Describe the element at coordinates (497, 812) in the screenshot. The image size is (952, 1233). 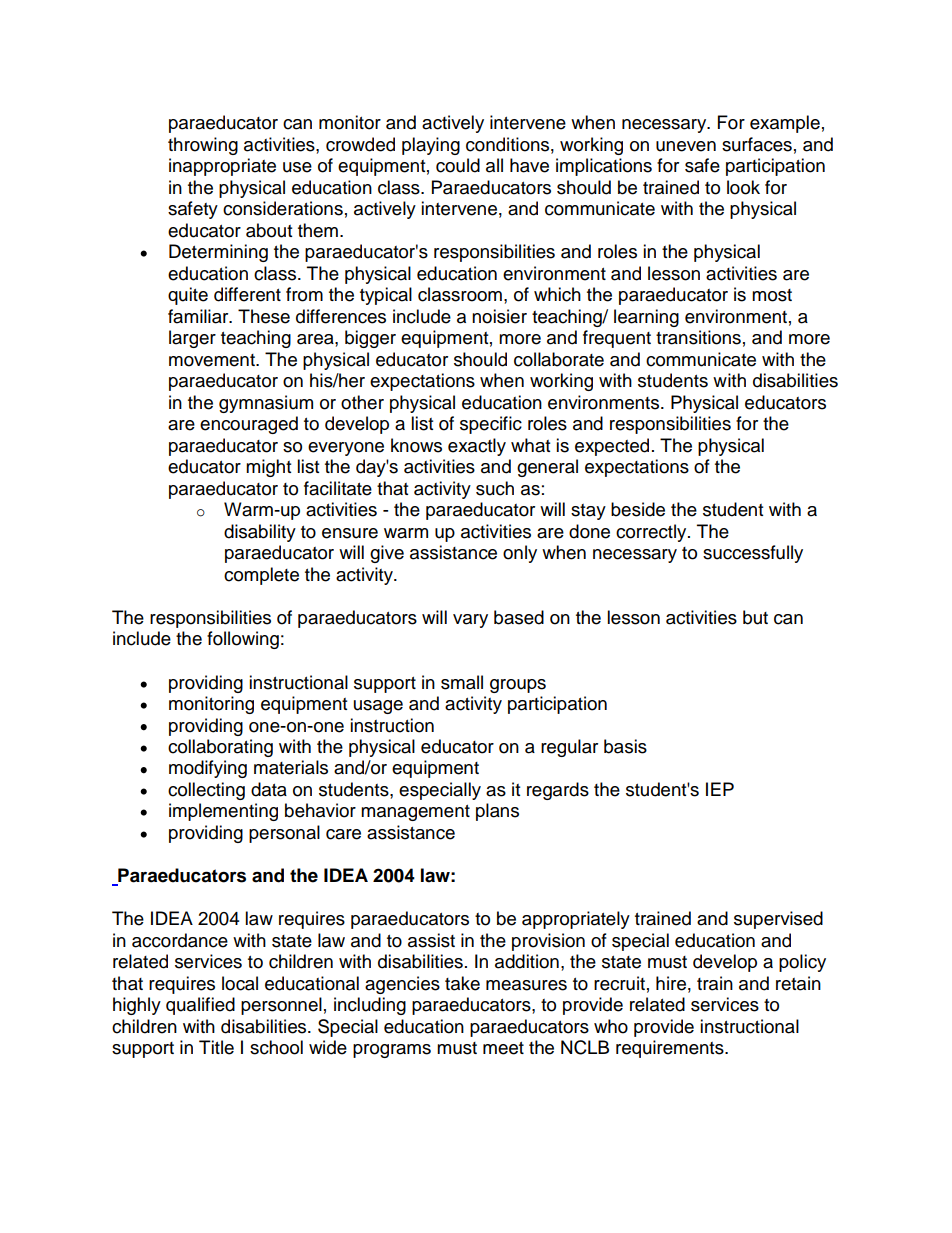
I see `plans` at that location.
